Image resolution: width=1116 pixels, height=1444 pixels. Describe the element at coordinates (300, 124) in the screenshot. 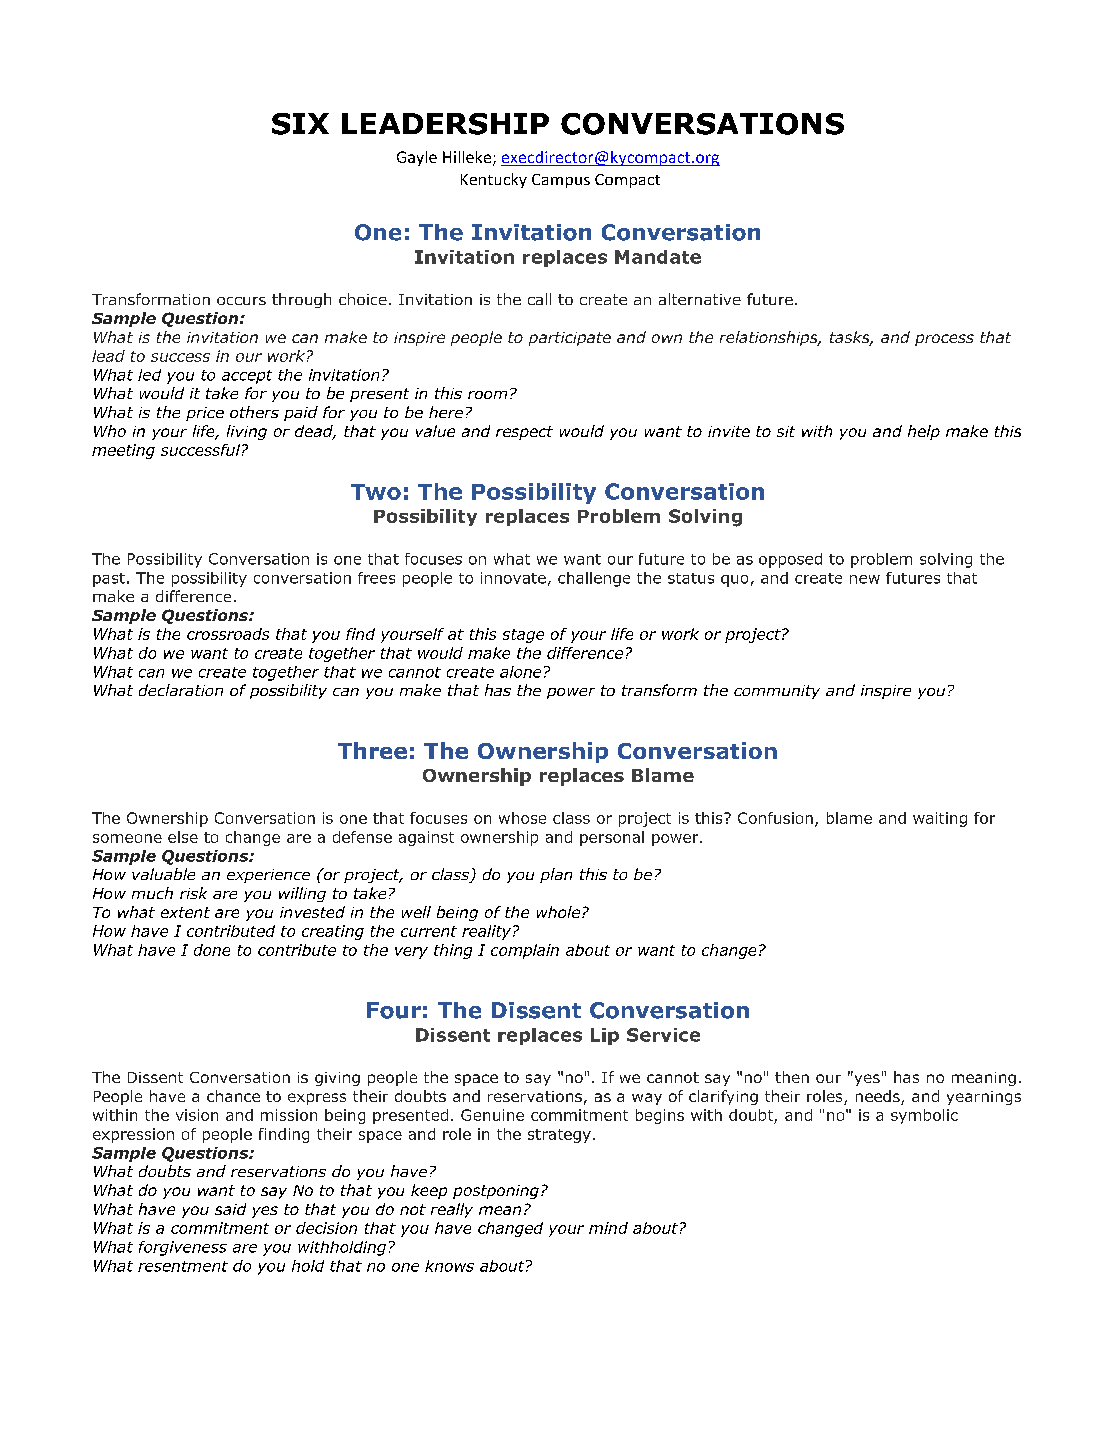

I see `SIX` at that location.
